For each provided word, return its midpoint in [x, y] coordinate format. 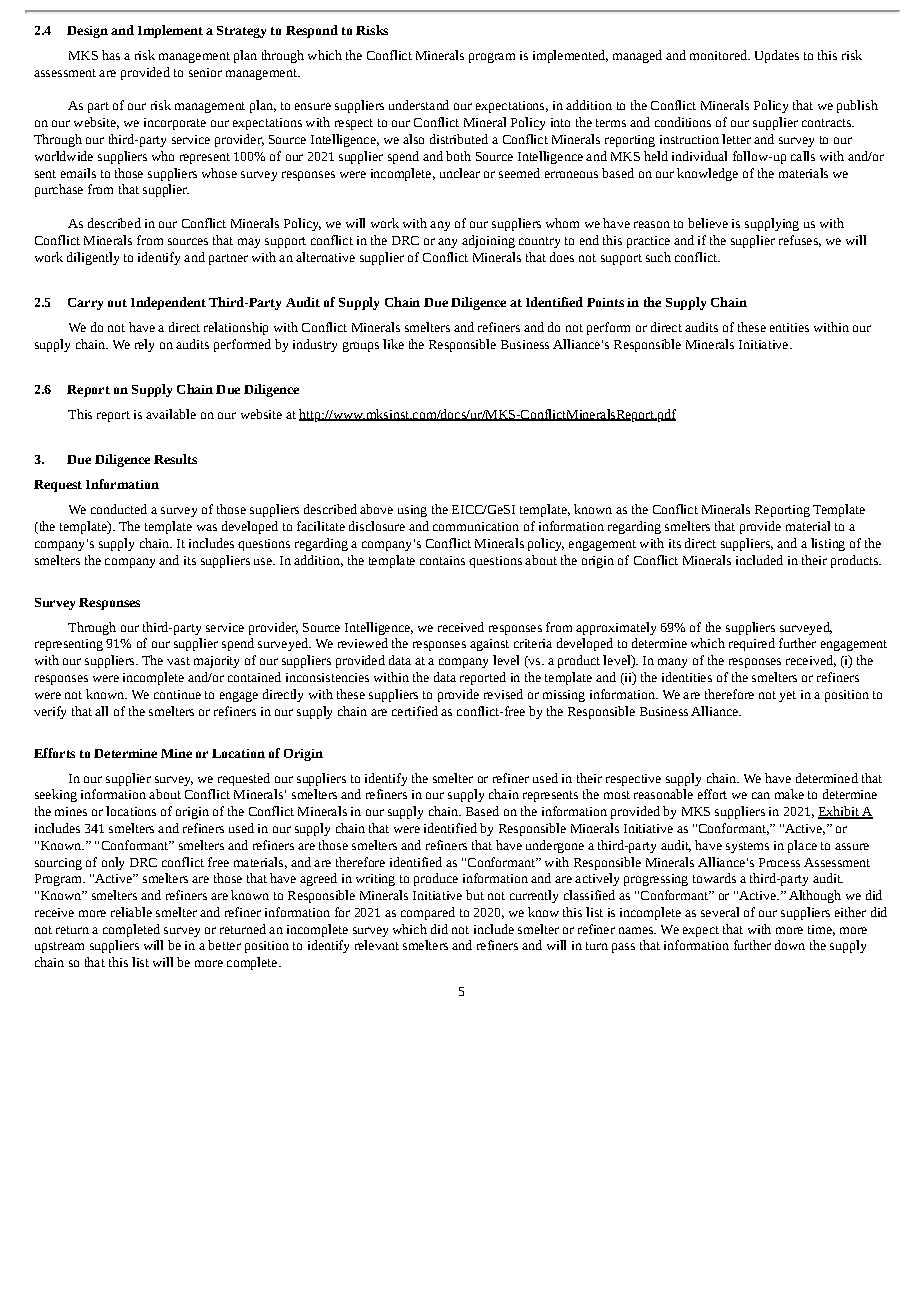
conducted [119, 509]
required [752, 644]
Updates [777, 56]
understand [419, 105]
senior [205, 72]
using [412, 511]
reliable [131, 912]
